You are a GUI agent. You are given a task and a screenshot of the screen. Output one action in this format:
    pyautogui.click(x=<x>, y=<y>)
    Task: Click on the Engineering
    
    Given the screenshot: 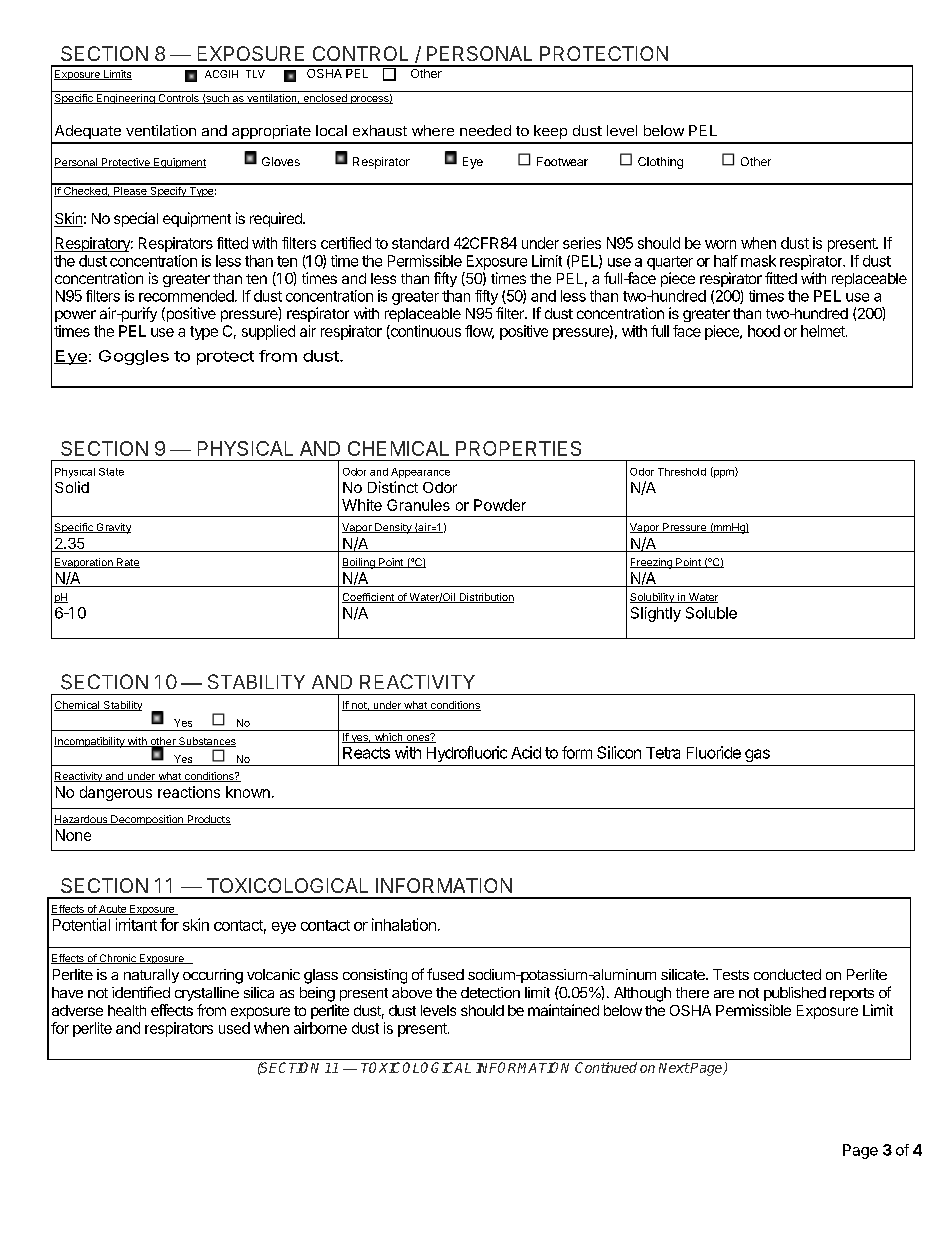 What is the action you would take?
    pyautogui.click(x=126, y=99)
